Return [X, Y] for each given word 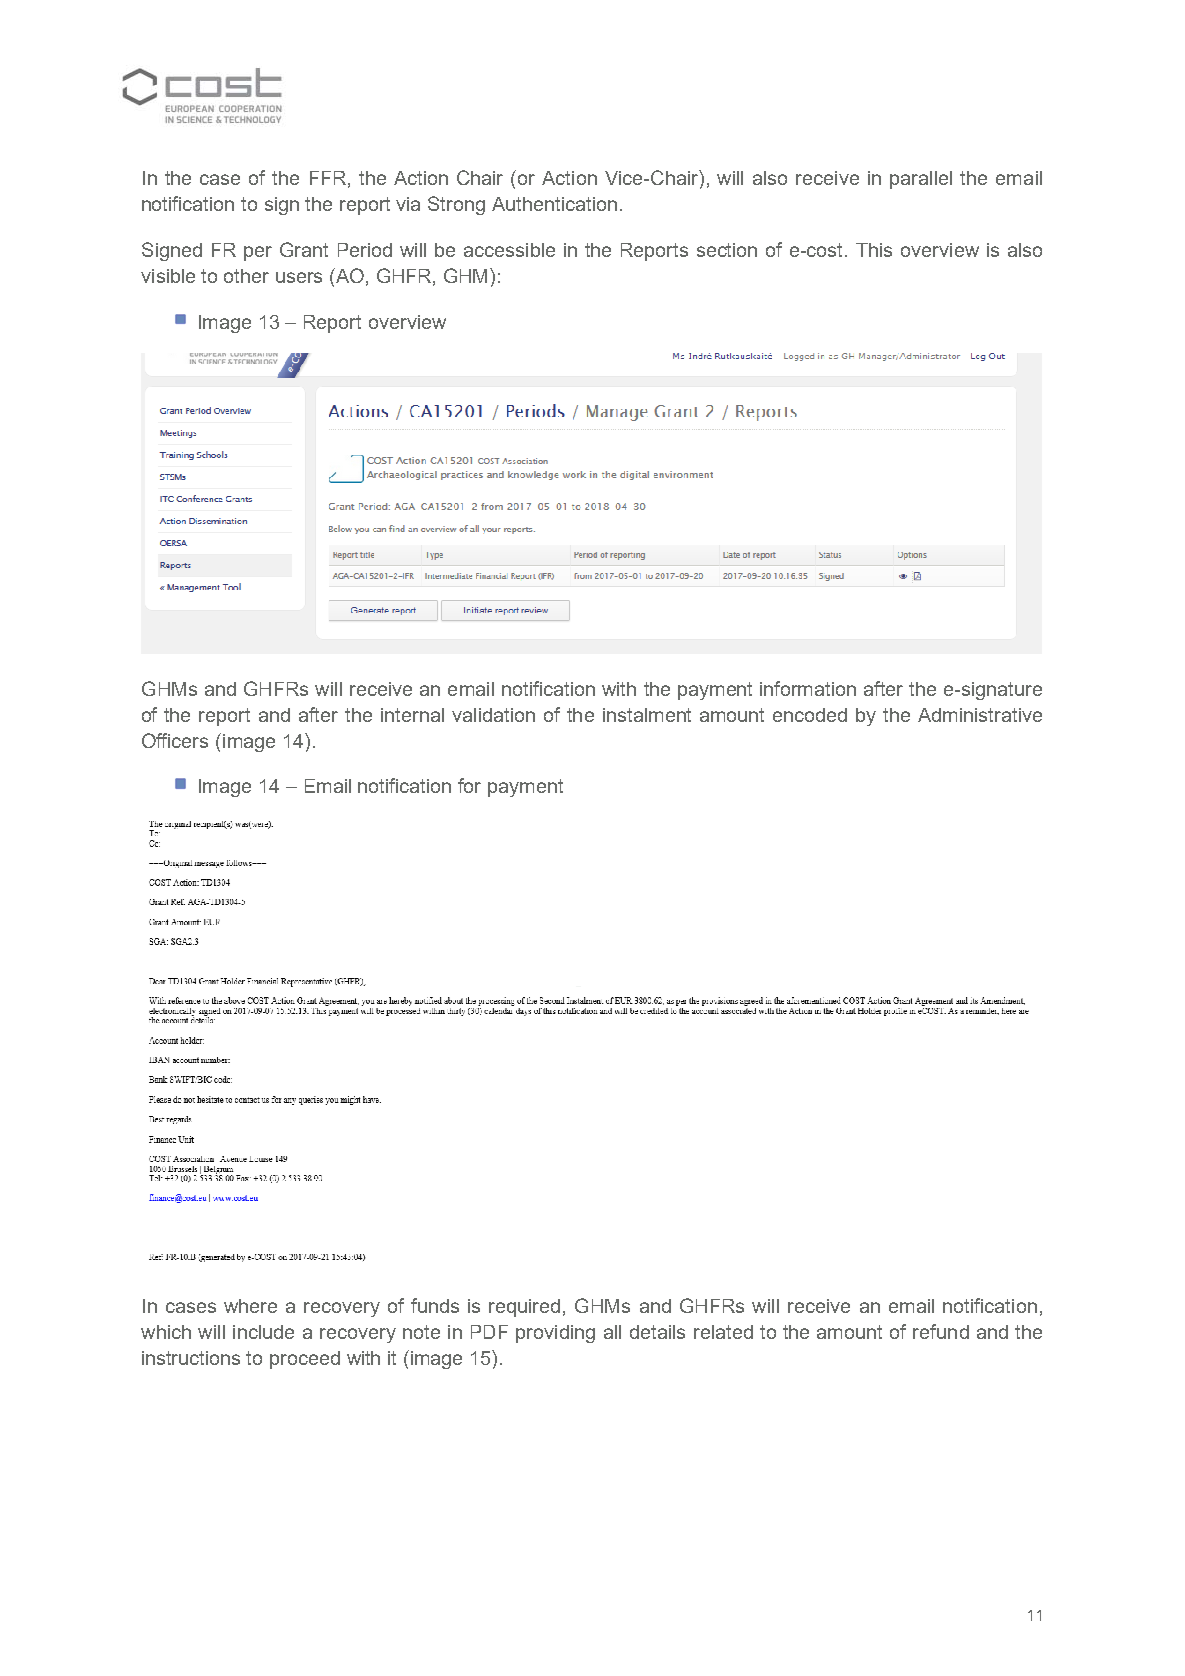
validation [493, 715]
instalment [647, 715]
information [808, 688]
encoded [810, 715]
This [874, 250]
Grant [304, 249]
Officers [175, 740]
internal [412, 715]
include [263, 1332]
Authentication [554, 204]
